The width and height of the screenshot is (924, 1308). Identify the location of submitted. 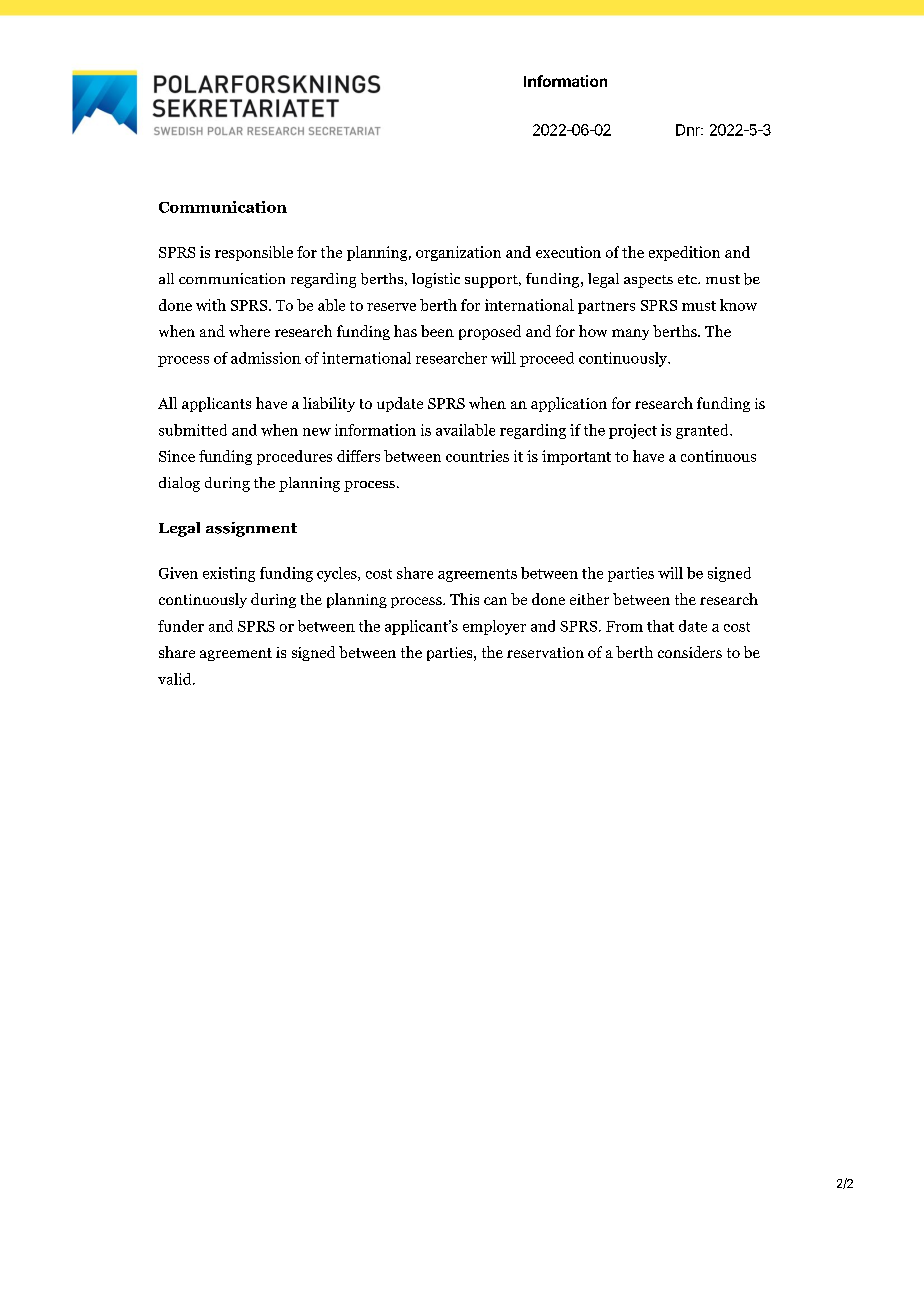
(193, 430).
